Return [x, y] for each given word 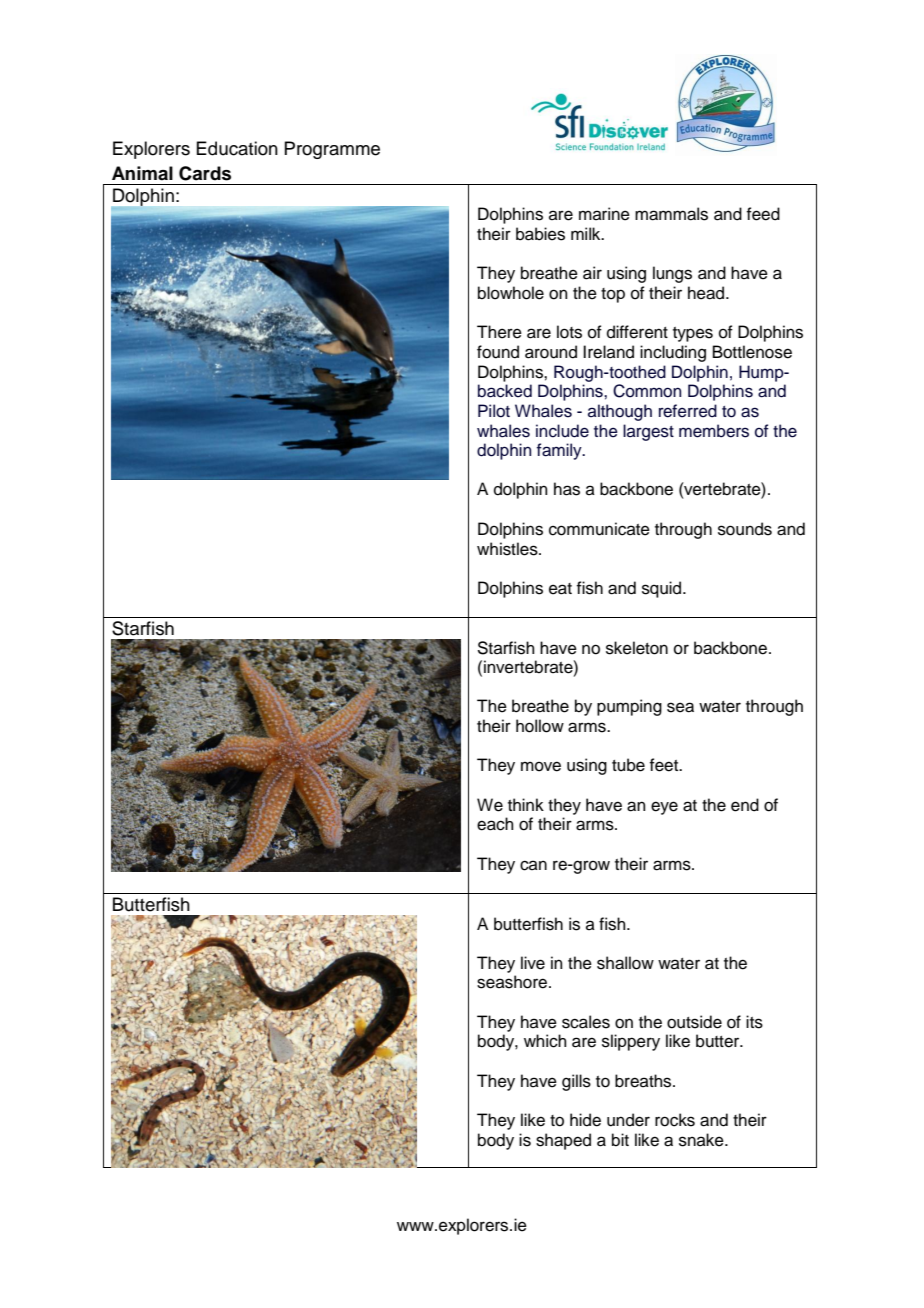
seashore [512, 982]
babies [540, 234]
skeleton [637, 648]
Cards [205, 173]
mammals [671, 214]
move [541, 766]
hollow [540, 726]
